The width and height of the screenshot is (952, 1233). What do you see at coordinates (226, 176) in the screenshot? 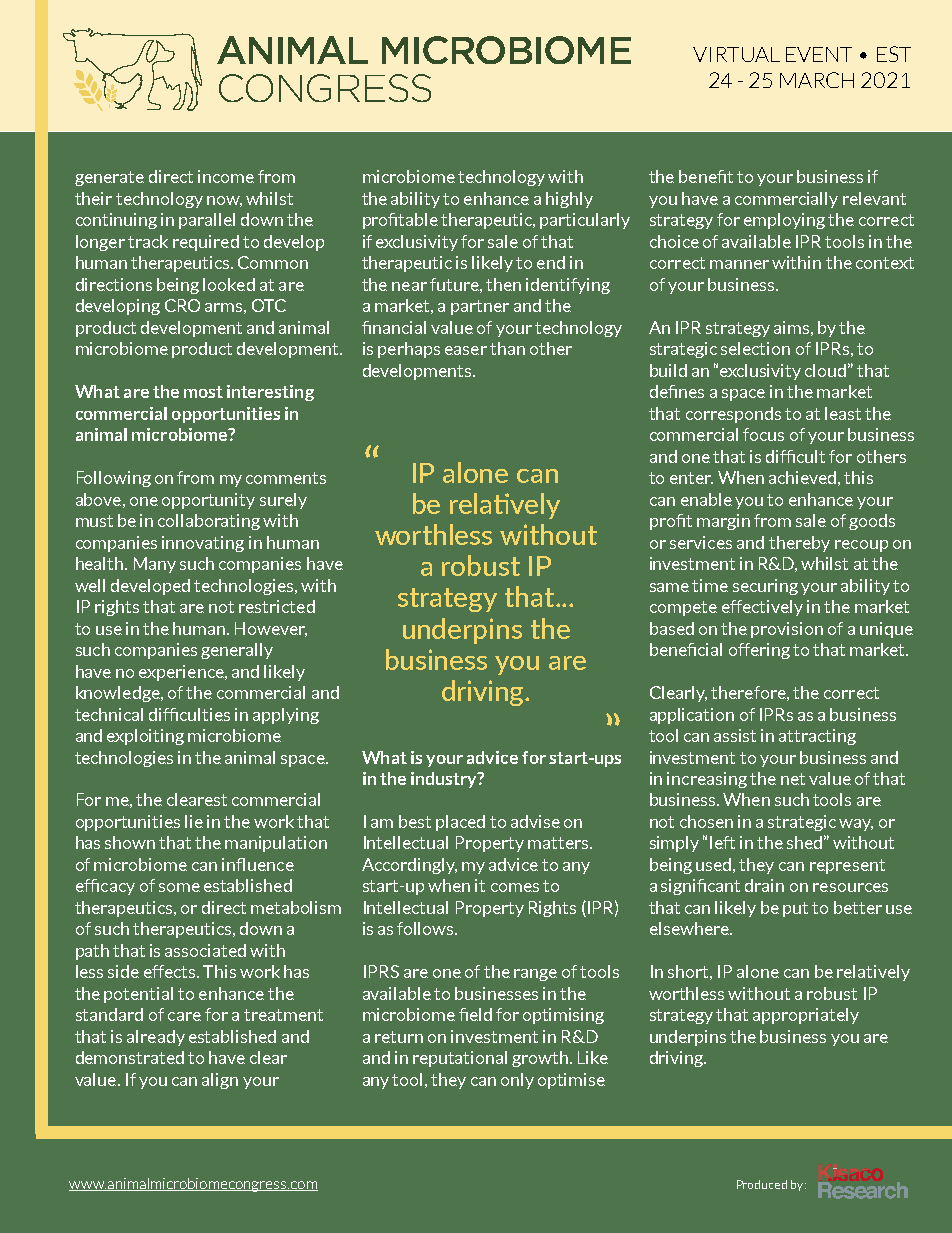
I see `income` at bounding box center [226, 176].
